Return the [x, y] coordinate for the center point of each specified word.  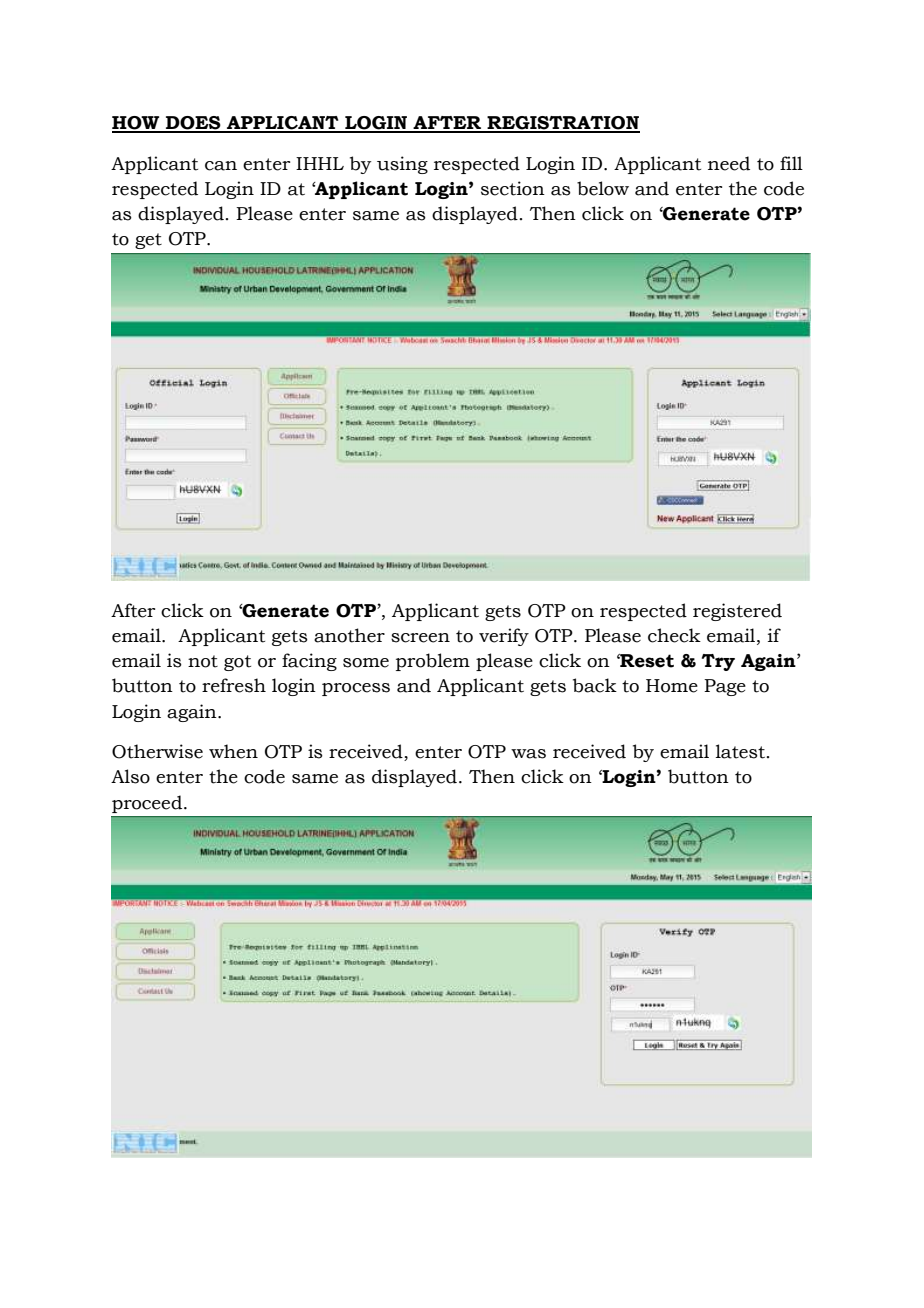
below [603, 188]
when [233, 751]
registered [737, 612]
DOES [193, 124]
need [729, 163]
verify [504, 637]
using [402, 165]
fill [791, 163]
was [528, 754]
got [237, 663]
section [513, 188]
